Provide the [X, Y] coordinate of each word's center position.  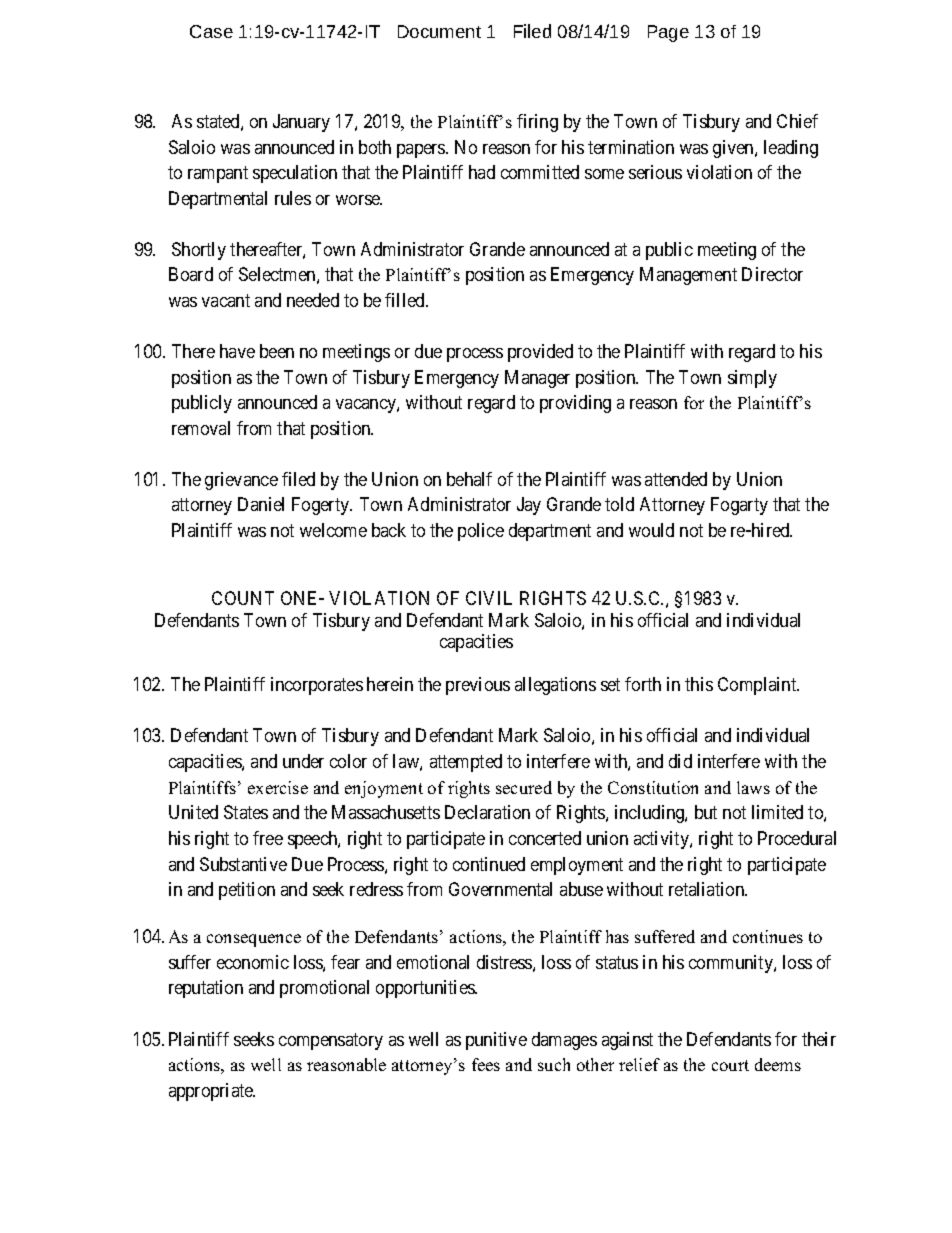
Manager [537, 379]
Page [668, 33]
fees [486, 1064]
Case [211, 31]
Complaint [758, 686]
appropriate [212, 1092]
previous [478, 686]
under [303, 761]
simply [752, 379]
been [277, 351]
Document [439, 31]
